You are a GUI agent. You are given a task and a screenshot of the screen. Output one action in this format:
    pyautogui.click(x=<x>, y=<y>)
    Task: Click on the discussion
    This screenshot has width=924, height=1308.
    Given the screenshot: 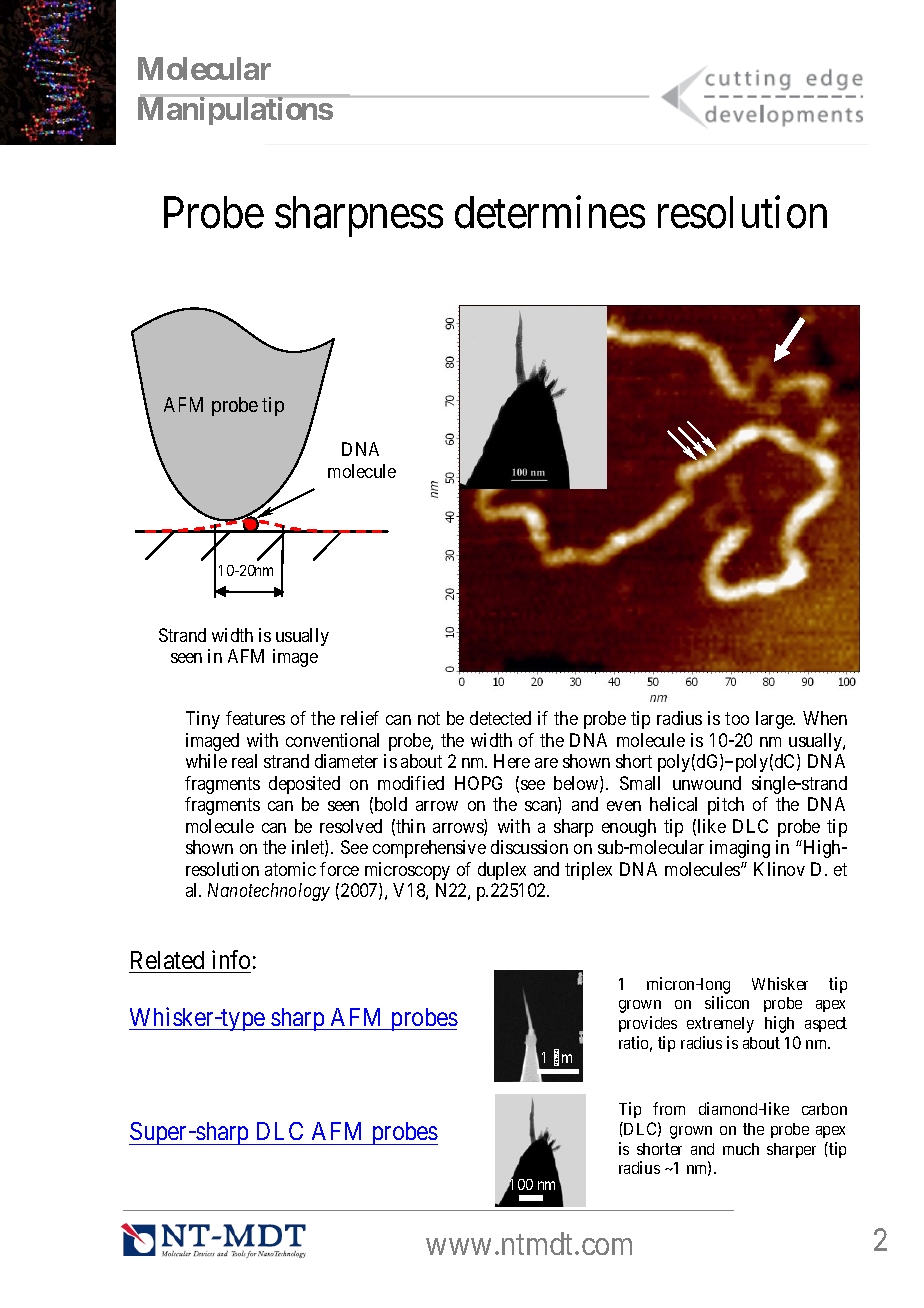 What is the action you would take?
    pyautogui.click(x=529, y=847)
